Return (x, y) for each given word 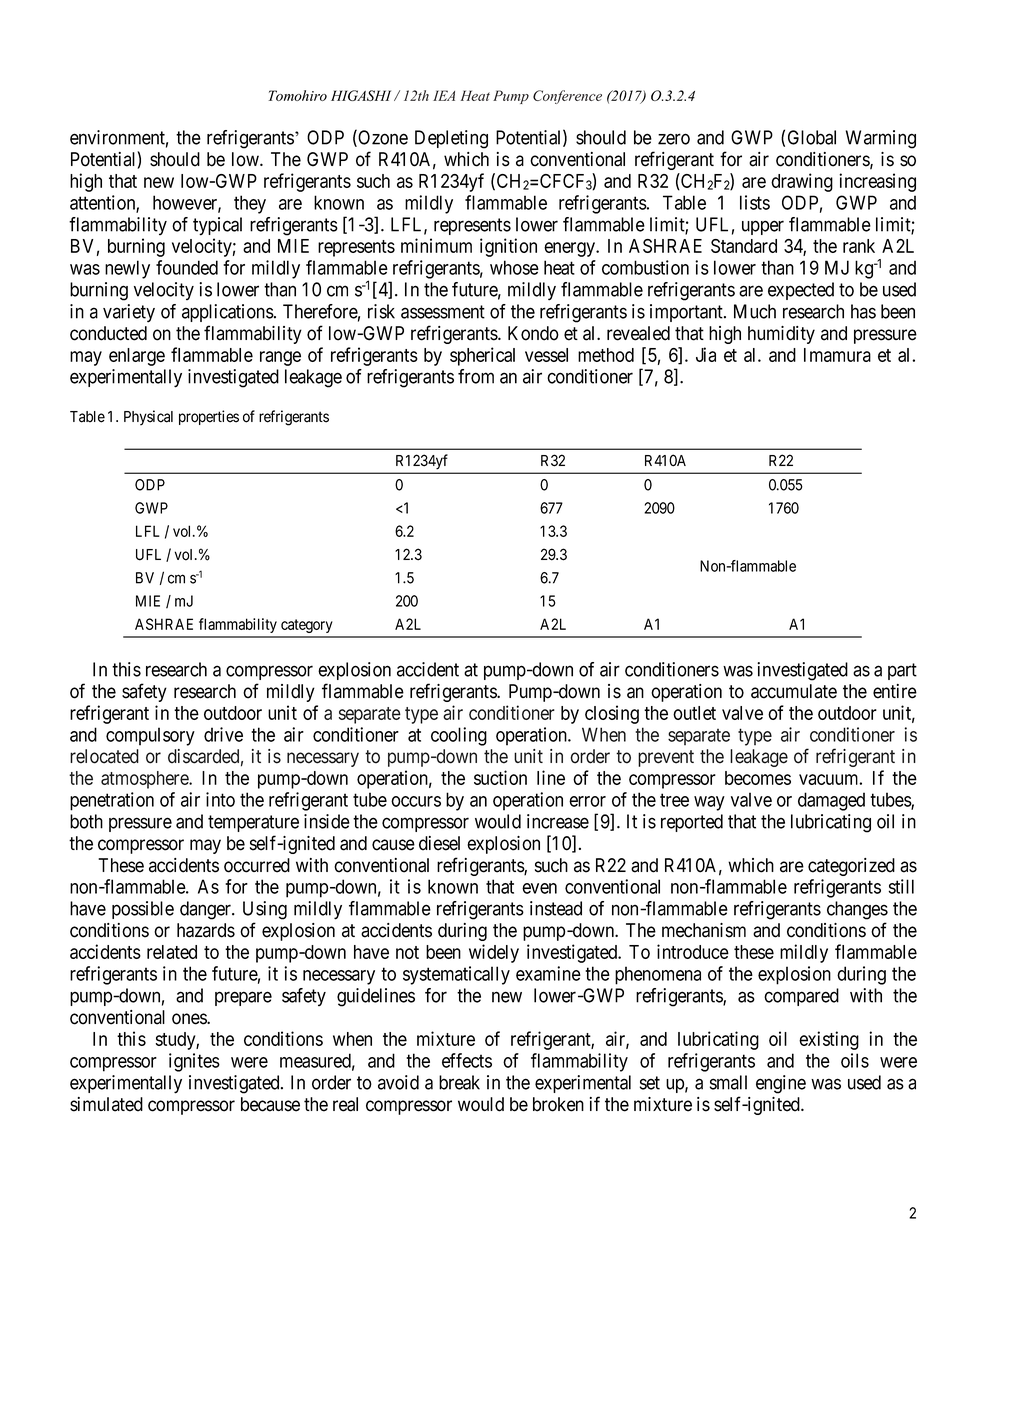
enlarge (137, 357)
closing (612, 714)
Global (812, 137)
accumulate (794, 691)
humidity (781, 335)
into (220, 799)
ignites (194, 1062)
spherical (482, 356)
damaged (831, 801)
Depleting (451, 139)
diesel (439, 843)
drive (223, 734)
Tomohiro (298, 95)
